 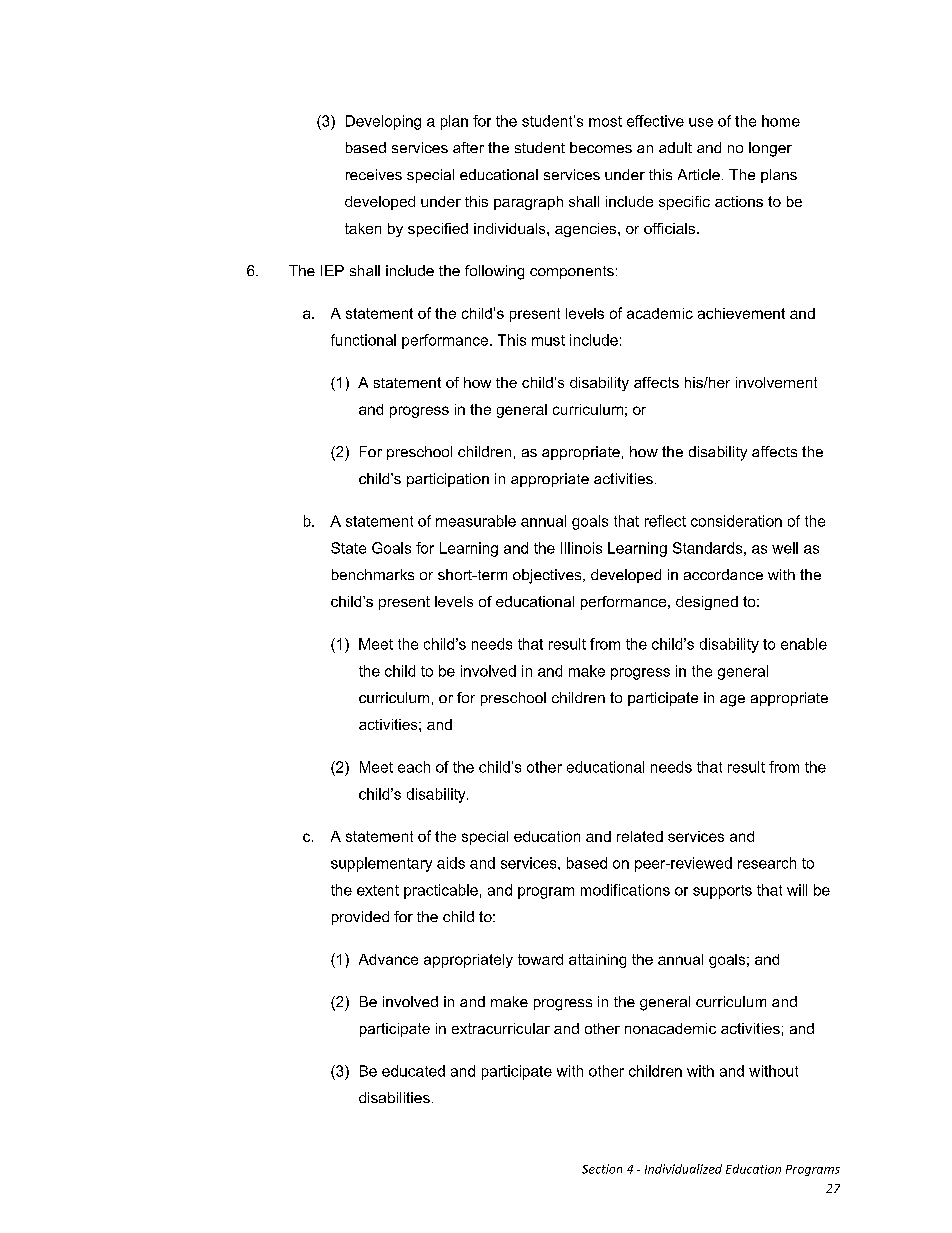 I want to click on objectives, so click(x=548, y=576).
